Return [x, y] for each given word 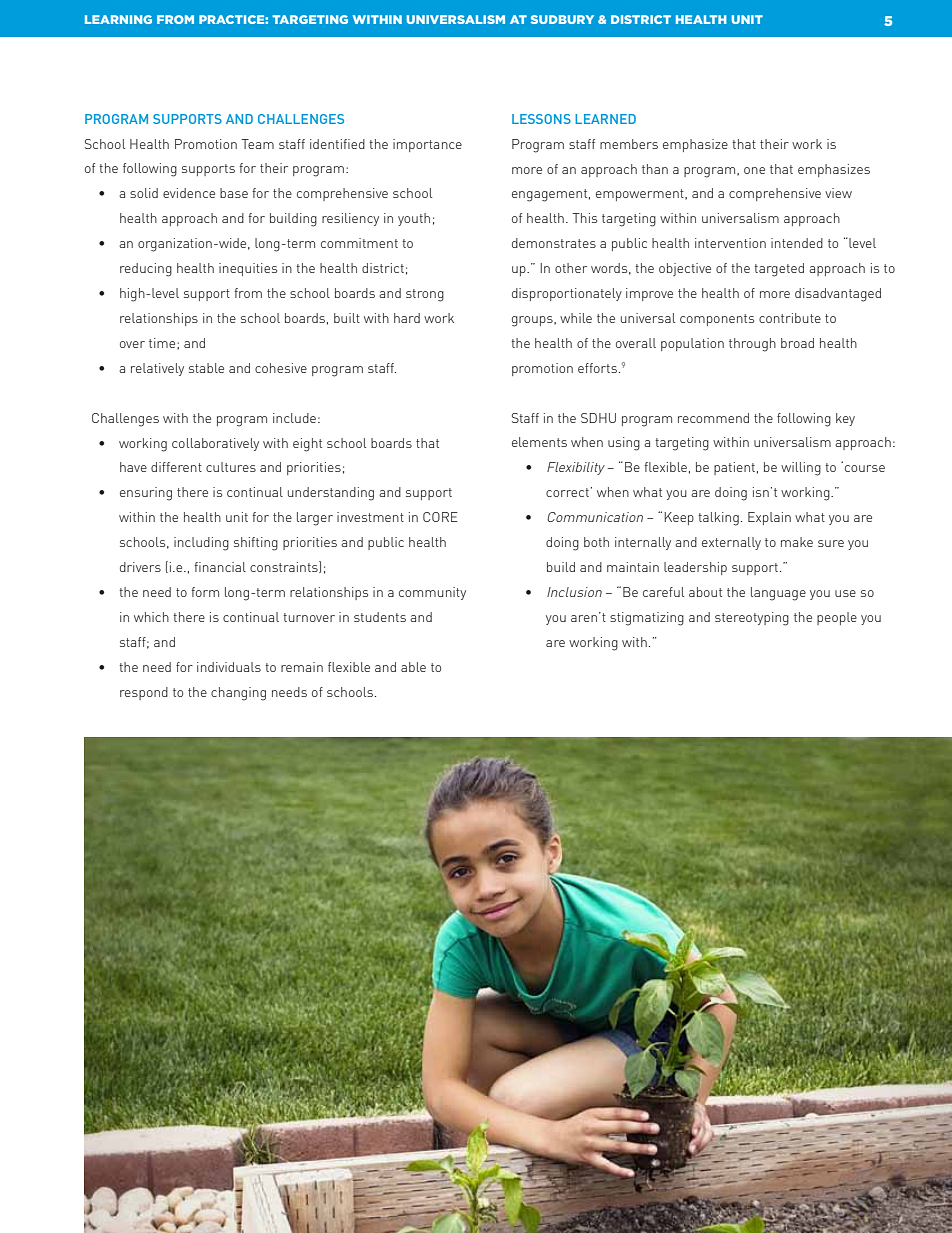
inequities [248, 269]
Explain [769, 518]
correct [567, 492]
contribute [790, 318]
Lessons [541, 119]
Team [257, 144]
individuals [229, 667]
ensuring [146, 494]
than [655, 169]
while [576, 318]
